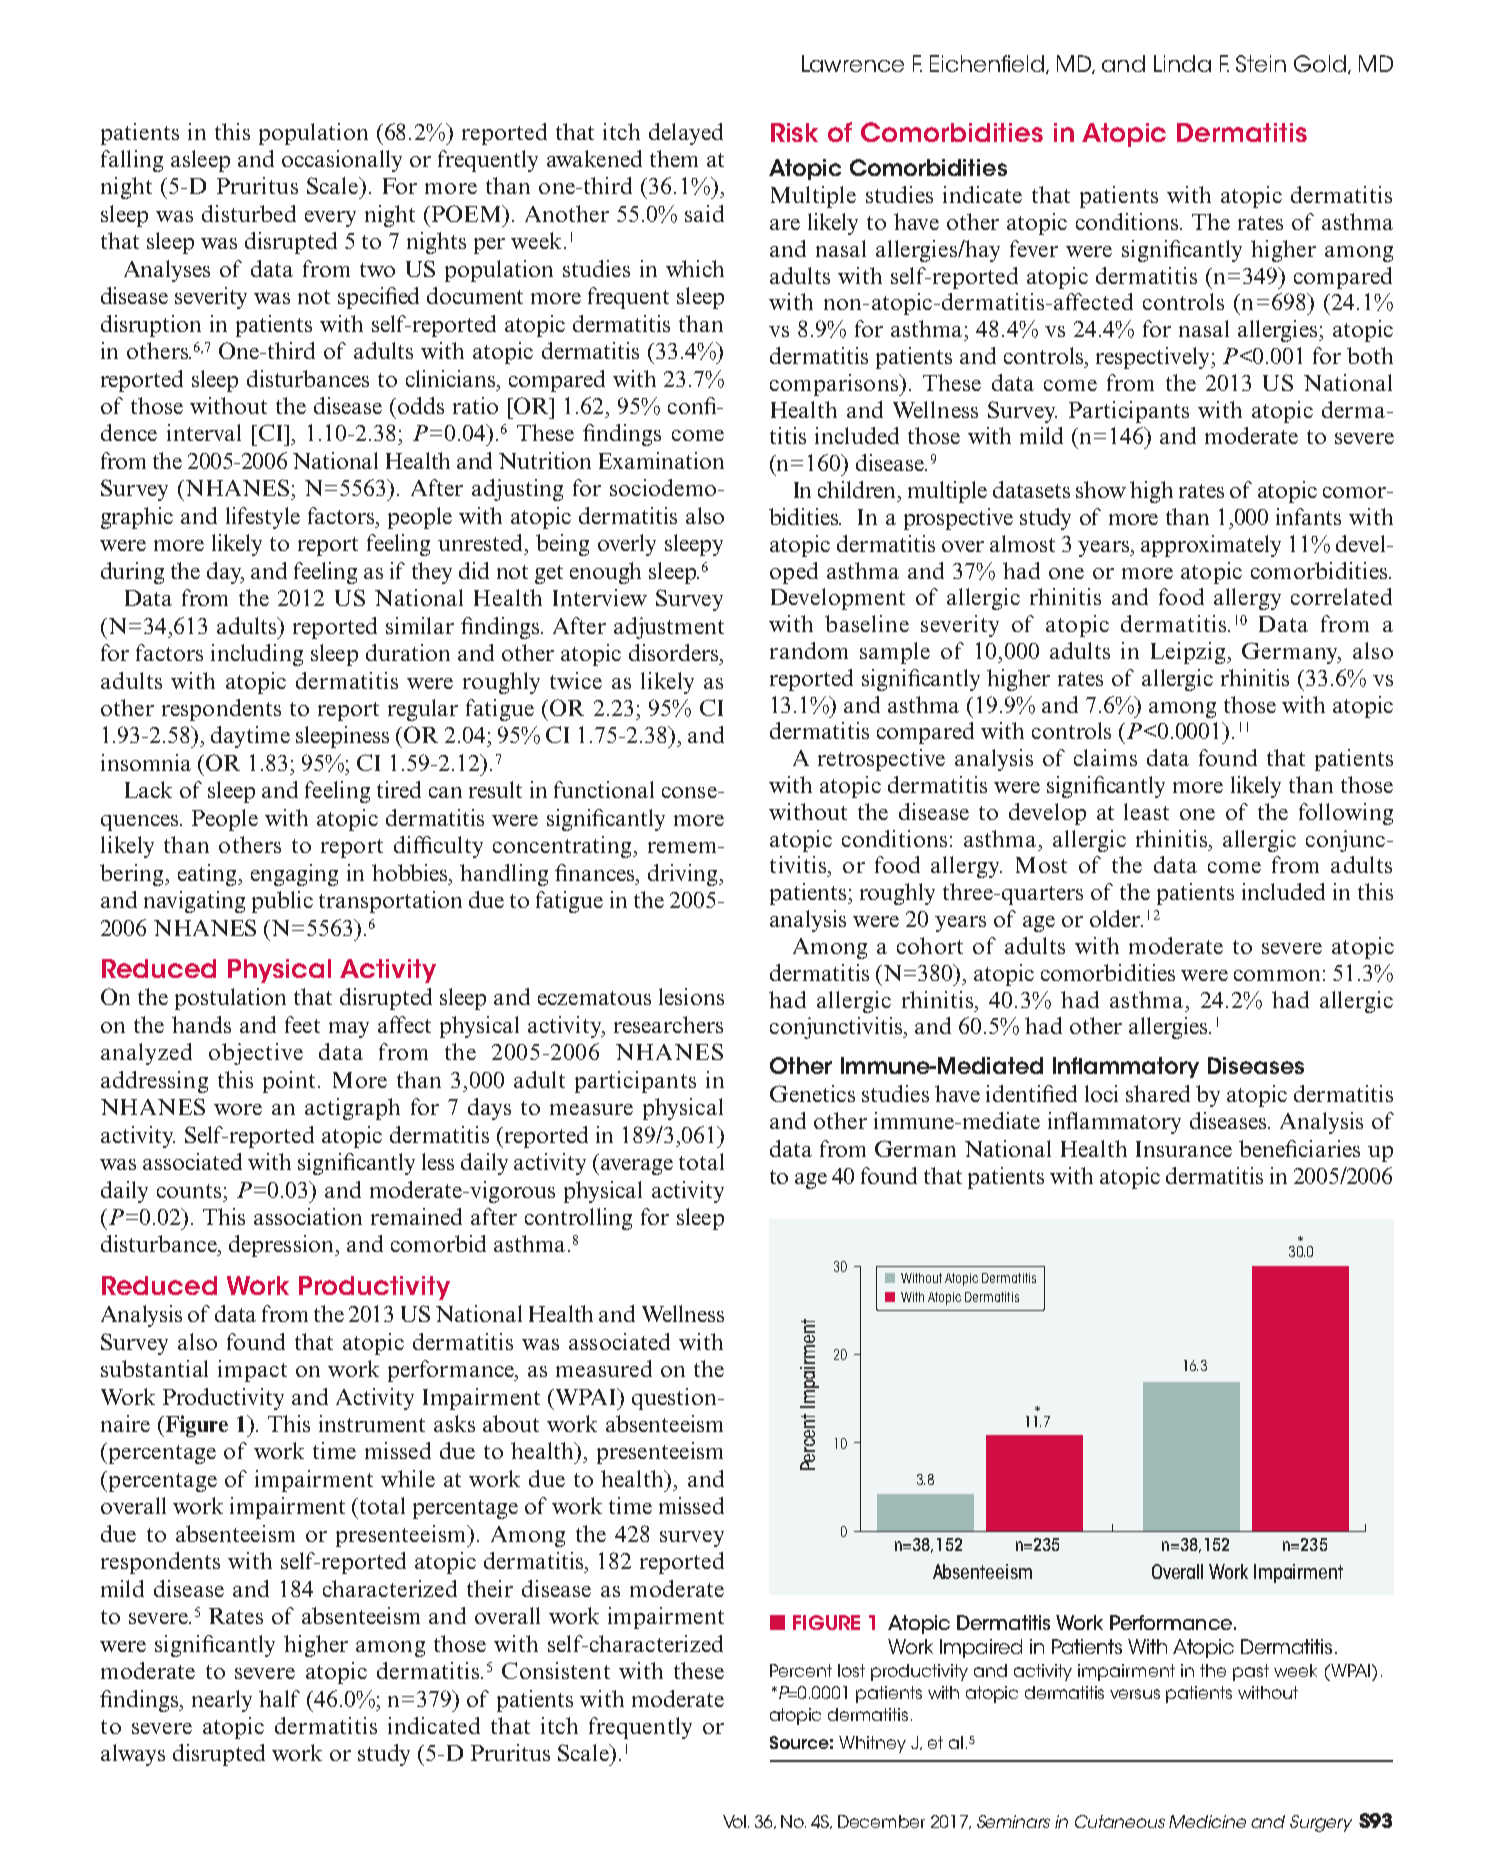 This page has width=1494, height=1873. I want to click on Medicine, so click(1207, 1821).
